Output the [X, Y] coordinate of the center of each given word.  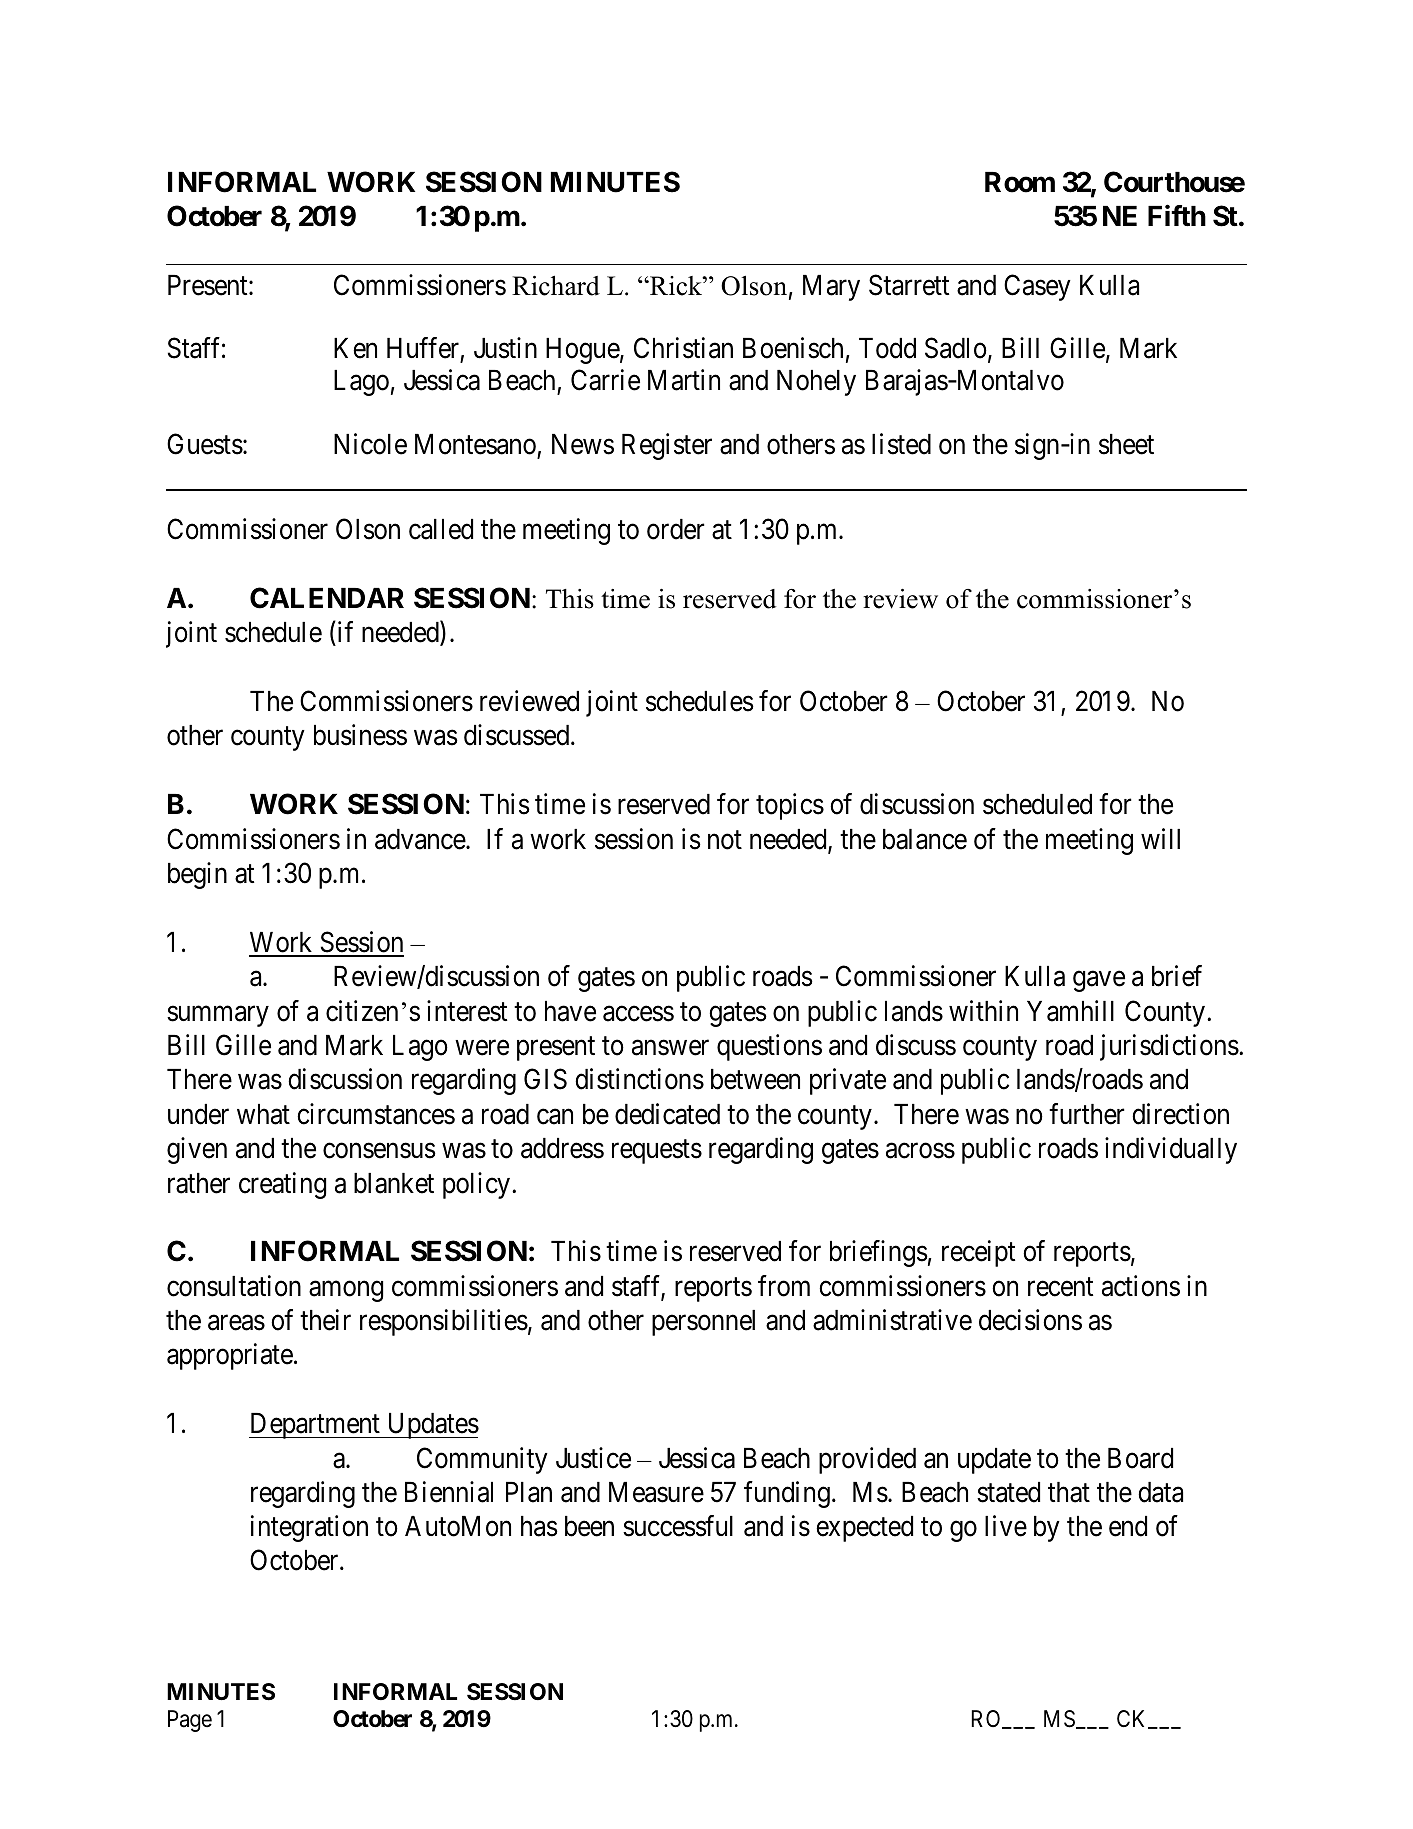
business [360, 735]
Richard [556, 285]
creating [282, 1185]
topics [790, 806]
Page [190, 1721]
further [1087, 1114]
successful [678, 1526]
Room [1020, 182]
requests [657, 1152]
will [1160, 838]
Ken [355, 348]
